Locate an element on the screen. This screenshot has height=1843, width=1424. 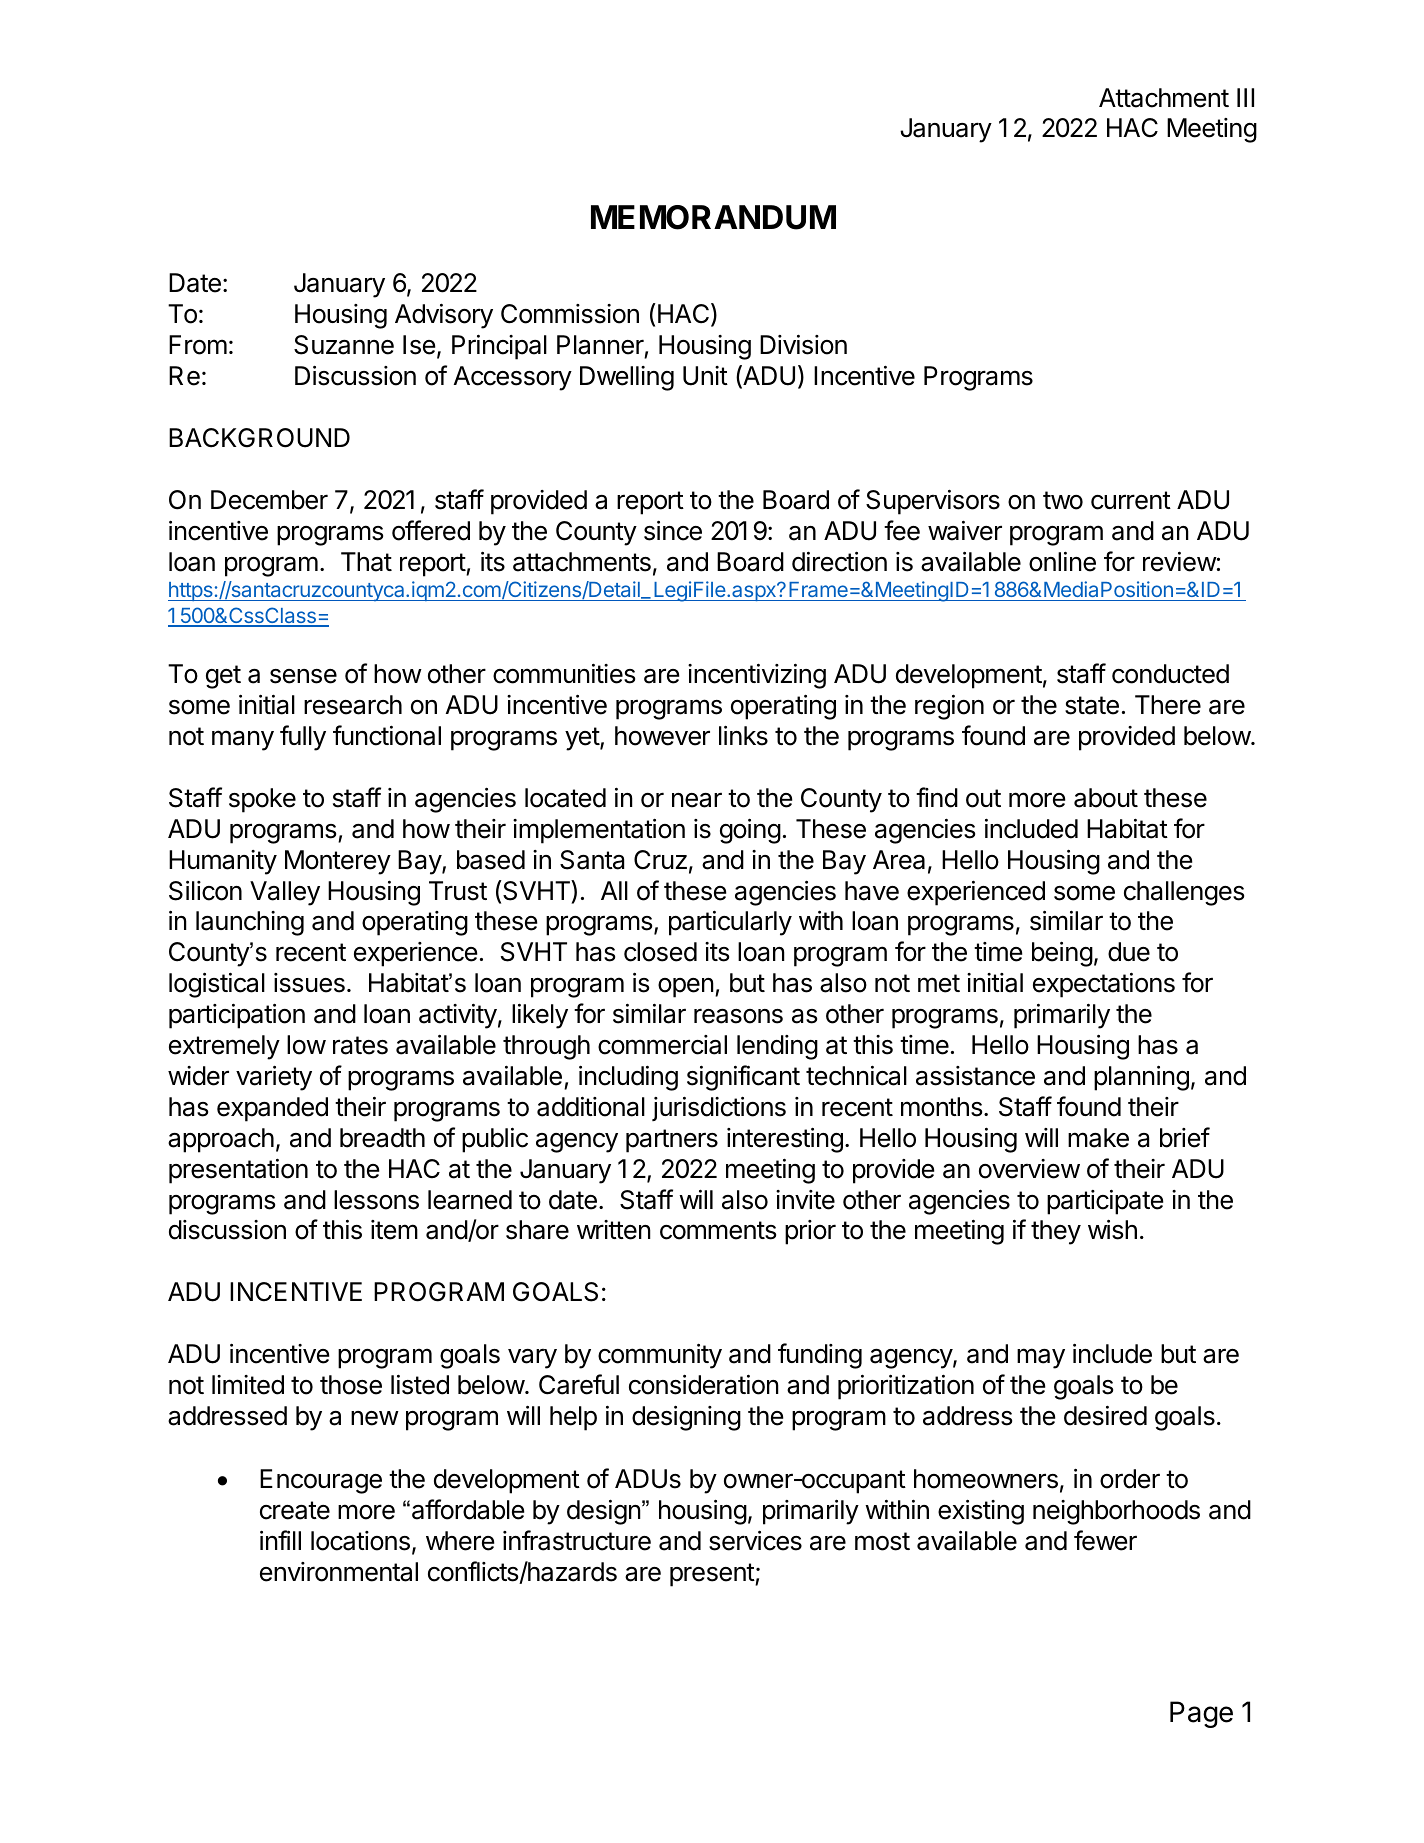
III is located at coordinates (1245, 97).
